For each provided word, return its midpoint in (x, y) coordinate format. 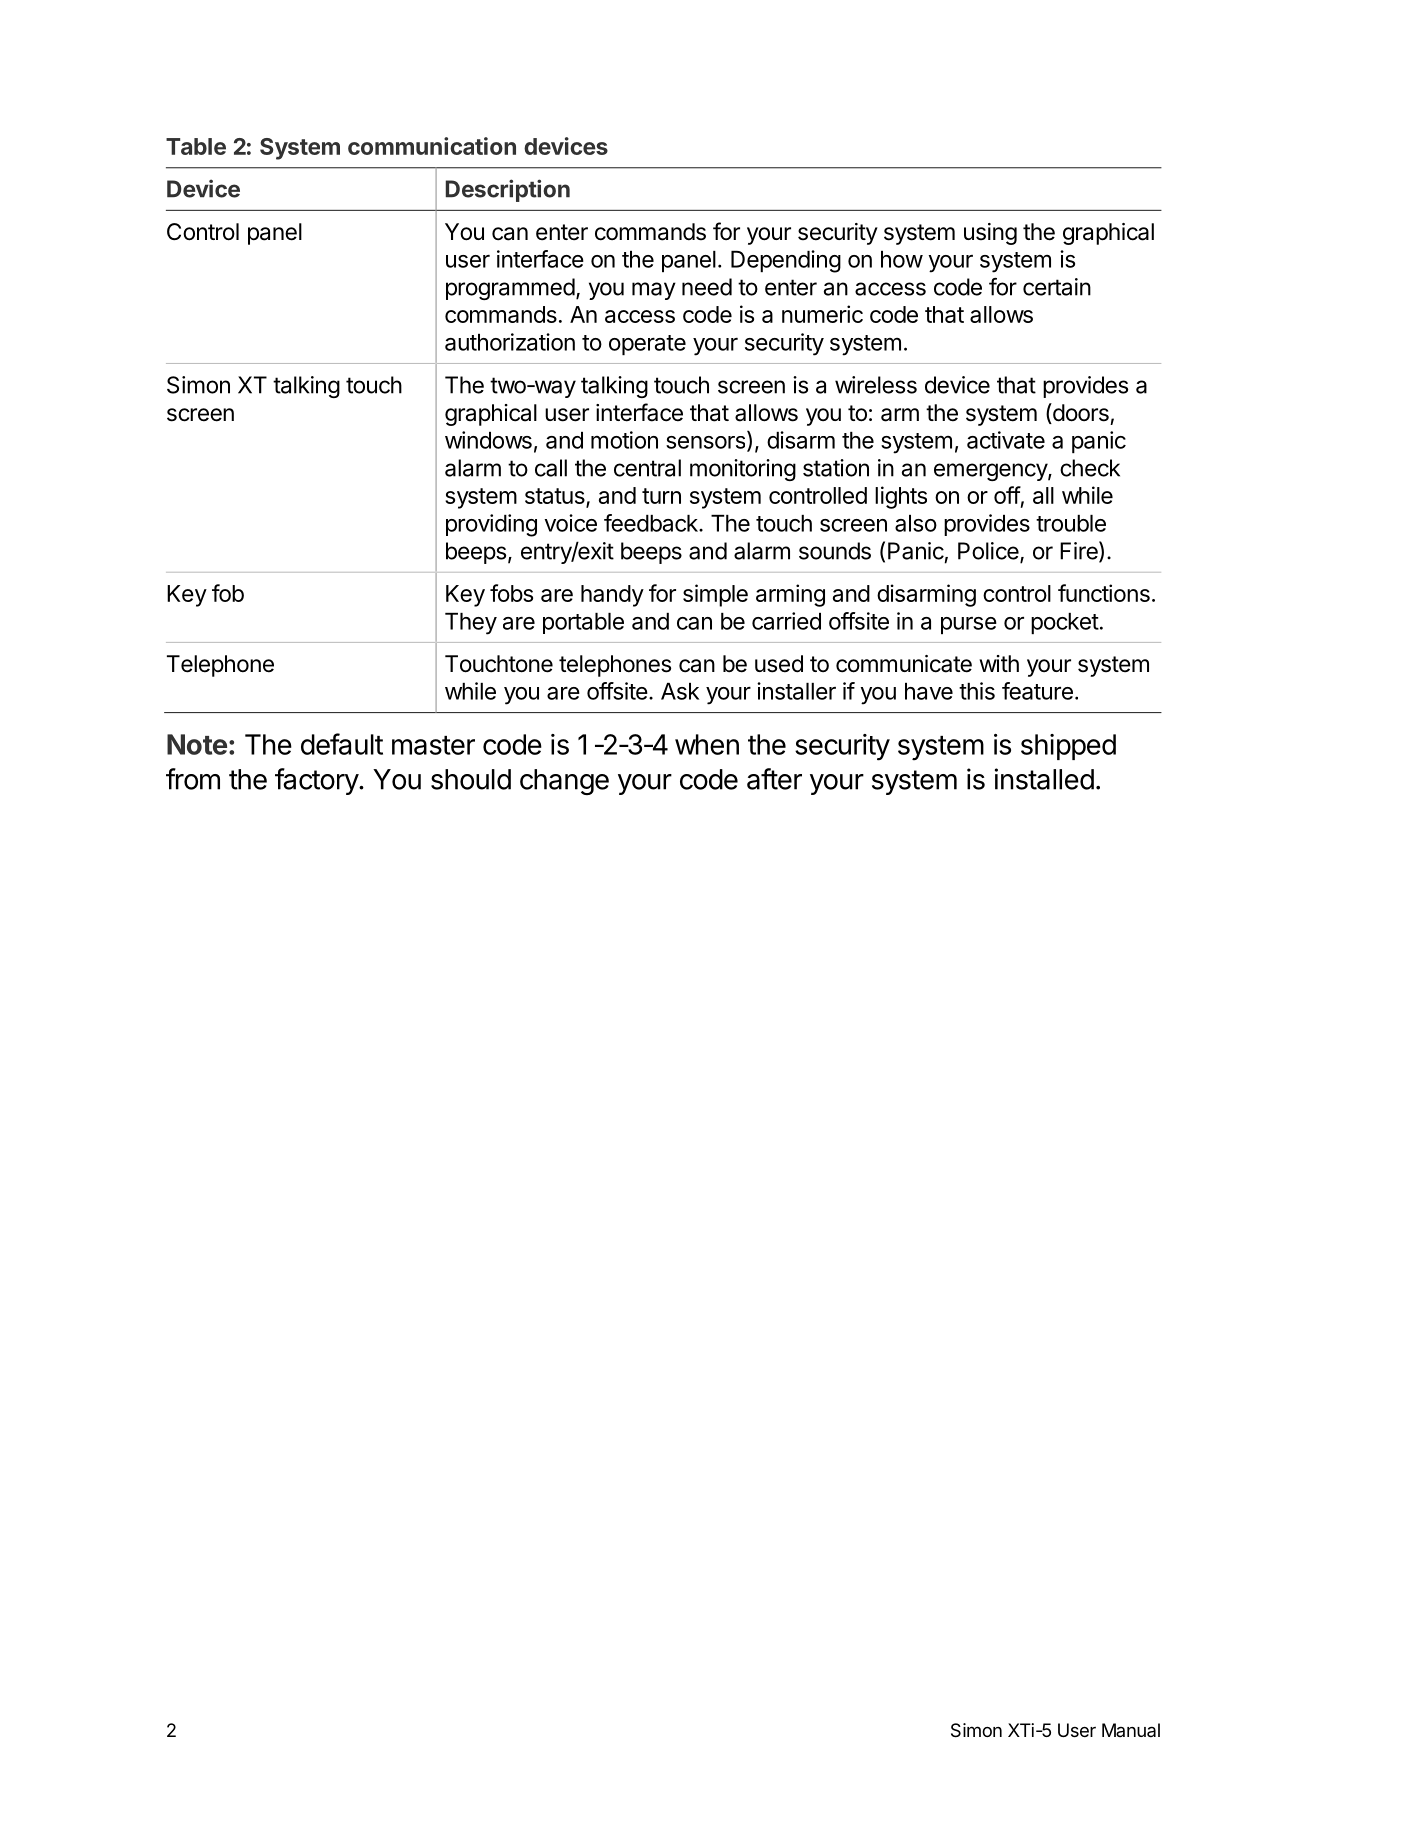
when (707, 744)
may (654, 291)
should (471, 779)
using (990, 234)
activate (1006, 440)
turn (661, 496)
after (774, 779)
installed (1044, 779)
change (564, 782)
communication (432, 146)
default (342, 744)
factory (317, 781)
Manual (1131, 1730)
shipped (1068, 747)
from (193, 779)
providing (491, 525)
